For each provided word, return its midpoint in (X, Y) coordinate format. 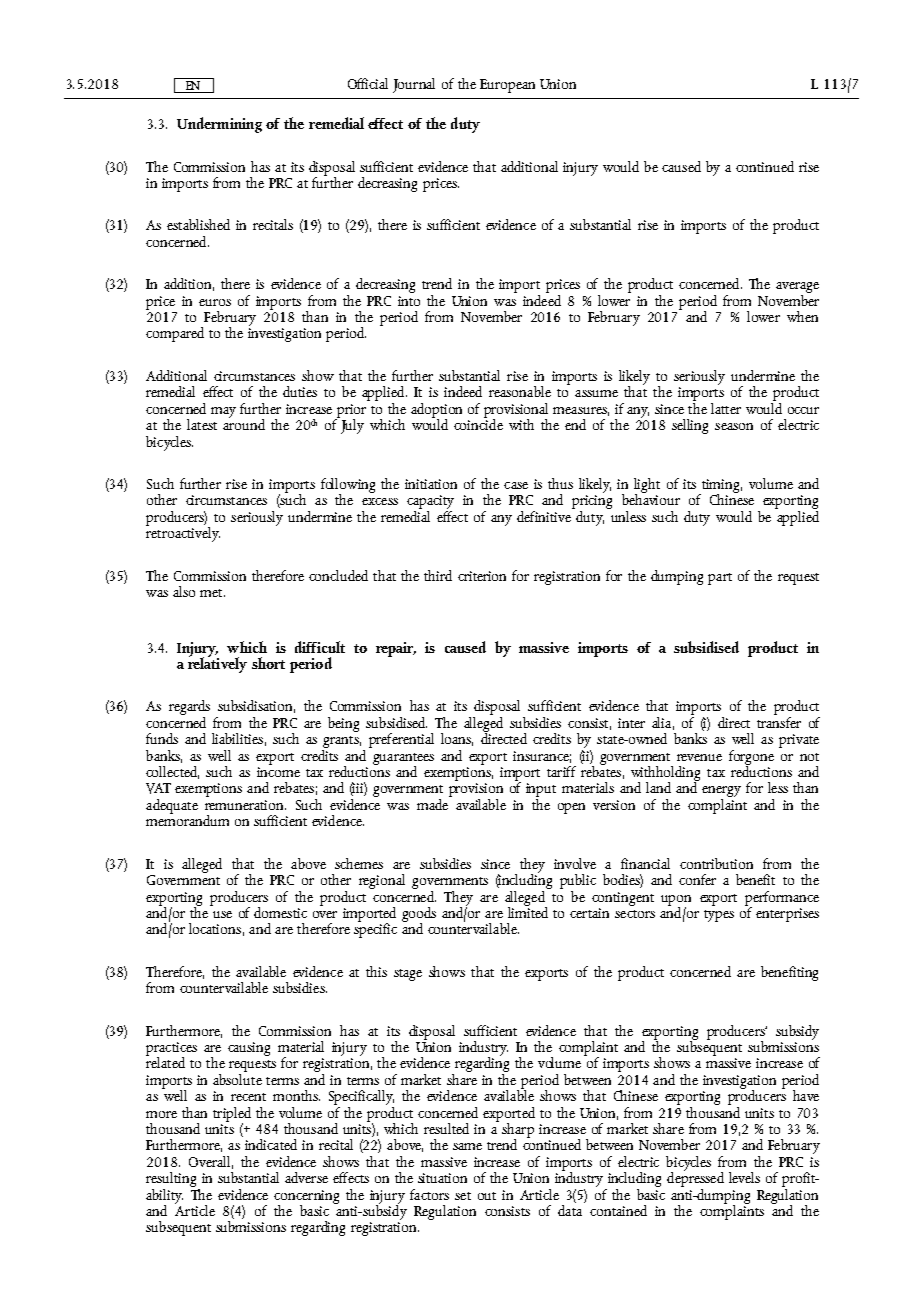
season (734, 426)
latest (202, 424)
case (516, 485)
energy (721, 793)
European (507, 86)
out (487, 1196)
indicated (271, 1144)
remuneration (245, 805)
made (434, 803)
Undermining (219, 125)
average (797, 289)
